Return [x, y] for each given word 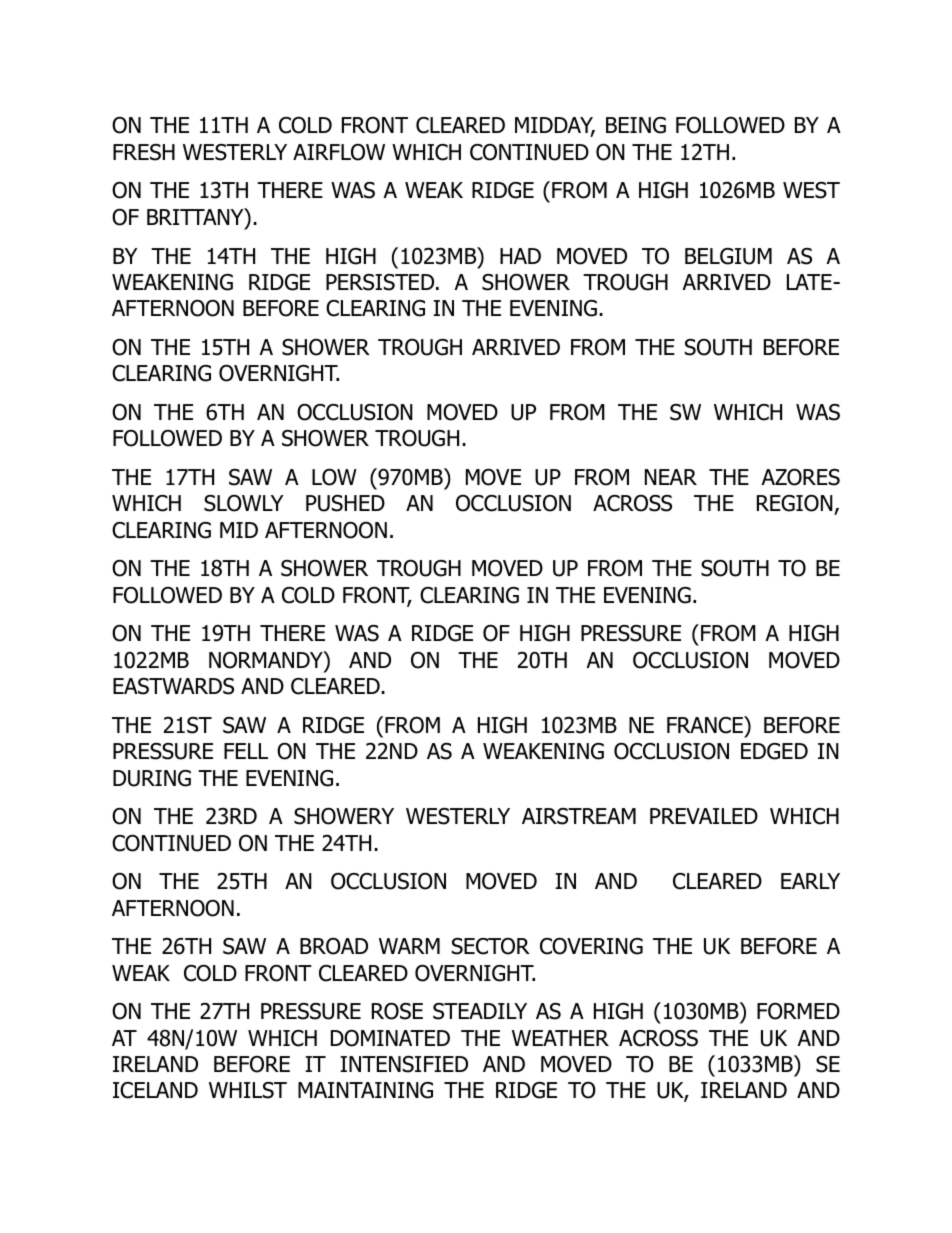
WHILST [248, 1090]
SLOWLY [243, 503]
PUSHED [345, 503]
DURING [152, 778]
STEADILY [480, 1011]
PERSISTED [381, 282]
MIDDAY [555, 126]
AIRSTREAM [579, 816]
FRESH [144, 152]
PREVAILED [704, 816]
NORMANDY [267, 660]
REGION [796, 504]
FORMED [798, 1011]
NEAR [671, 477]
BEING [636, 125]
